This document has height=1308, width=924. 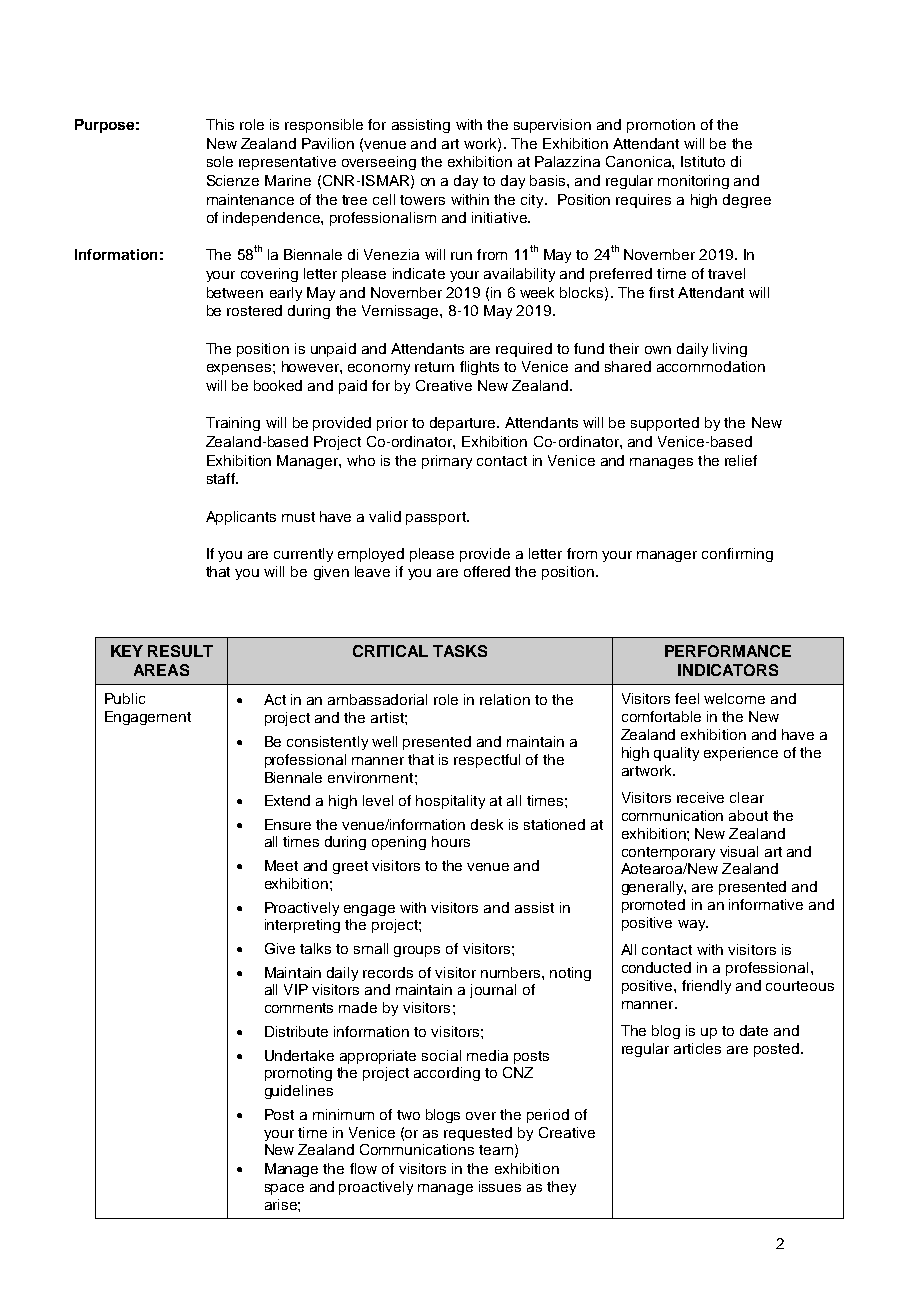 What do you see at coordinates (447, 462) in the document?
I see `primary` at bounding box center [447, 462].
